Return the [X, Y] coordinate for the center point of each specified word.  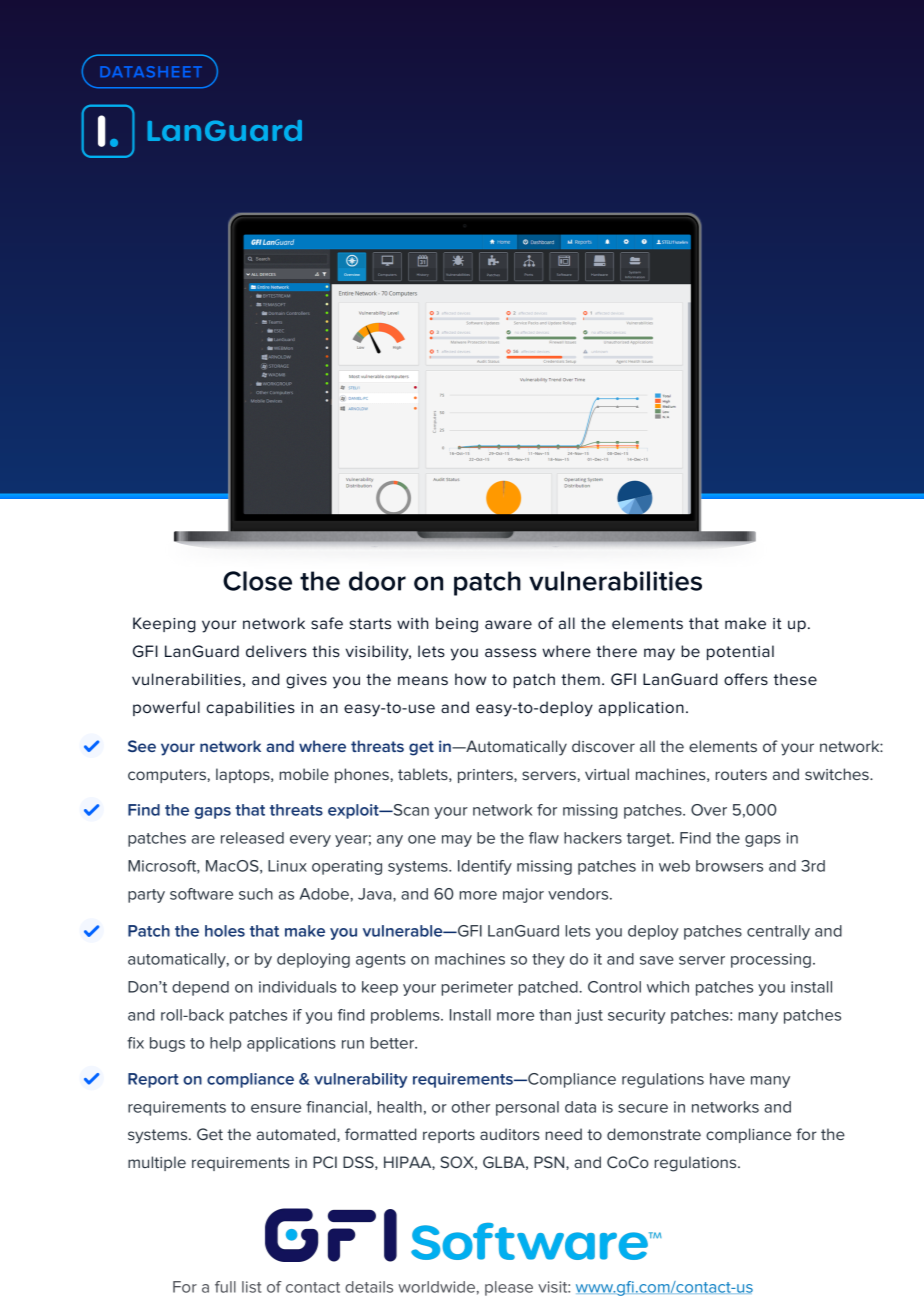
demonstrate [654, 1134]
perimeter [477, 988]
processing [771, 960]
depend [200, 988]
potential [740, 652]
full [225, 1287]
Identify [485, 867]
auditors [510, 1134]
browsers [729, 866]
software [201, 894]
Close [257, 581]
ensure [276, 1108]
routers [741, 774]
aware [508, 624]
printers [486, 776]
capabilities [251, 708]
